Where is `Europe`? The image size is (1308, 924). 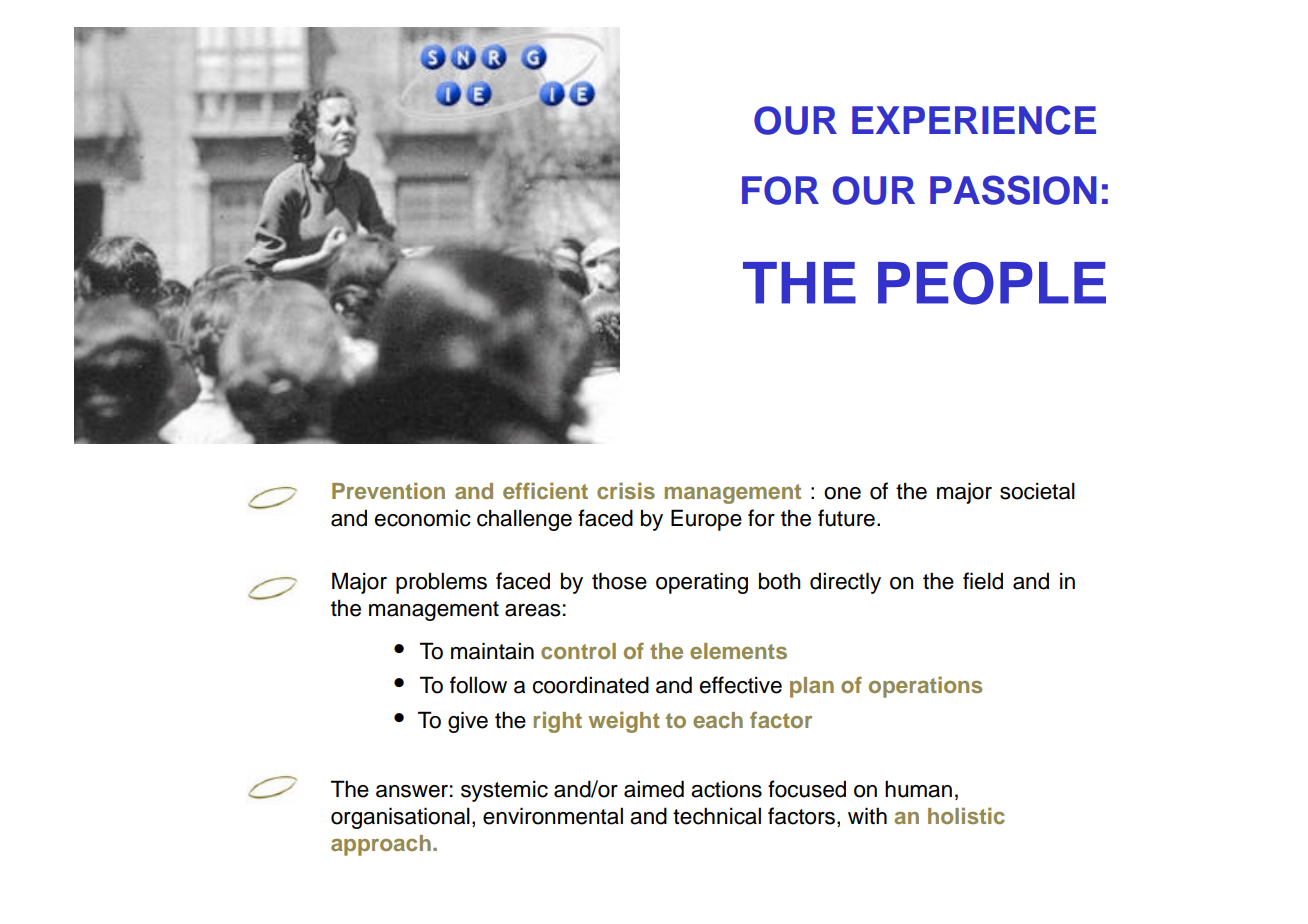 Europe is located at coordinates (706, 520).
